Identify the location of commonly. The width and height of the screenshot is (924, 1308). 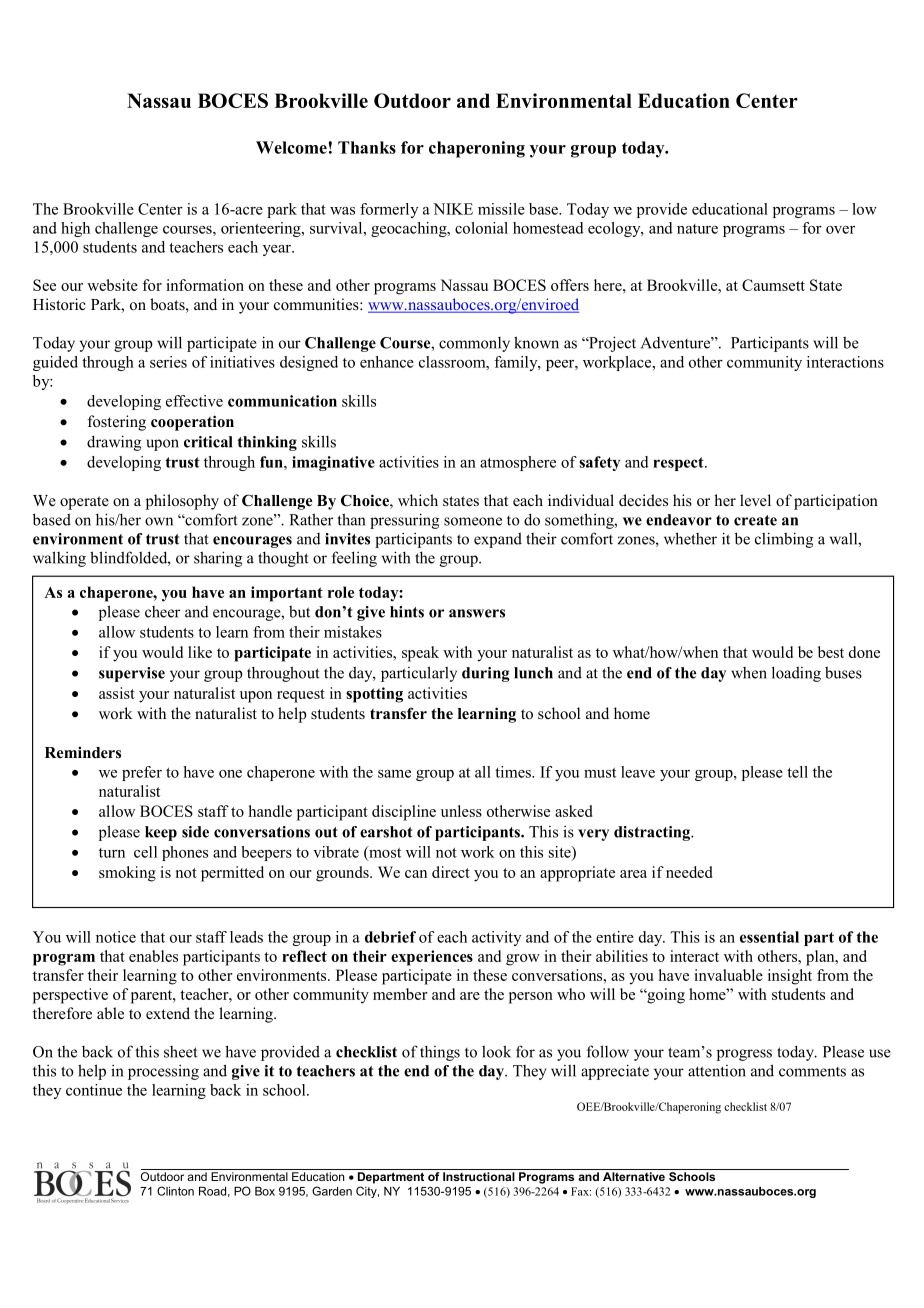
(474, 344).
